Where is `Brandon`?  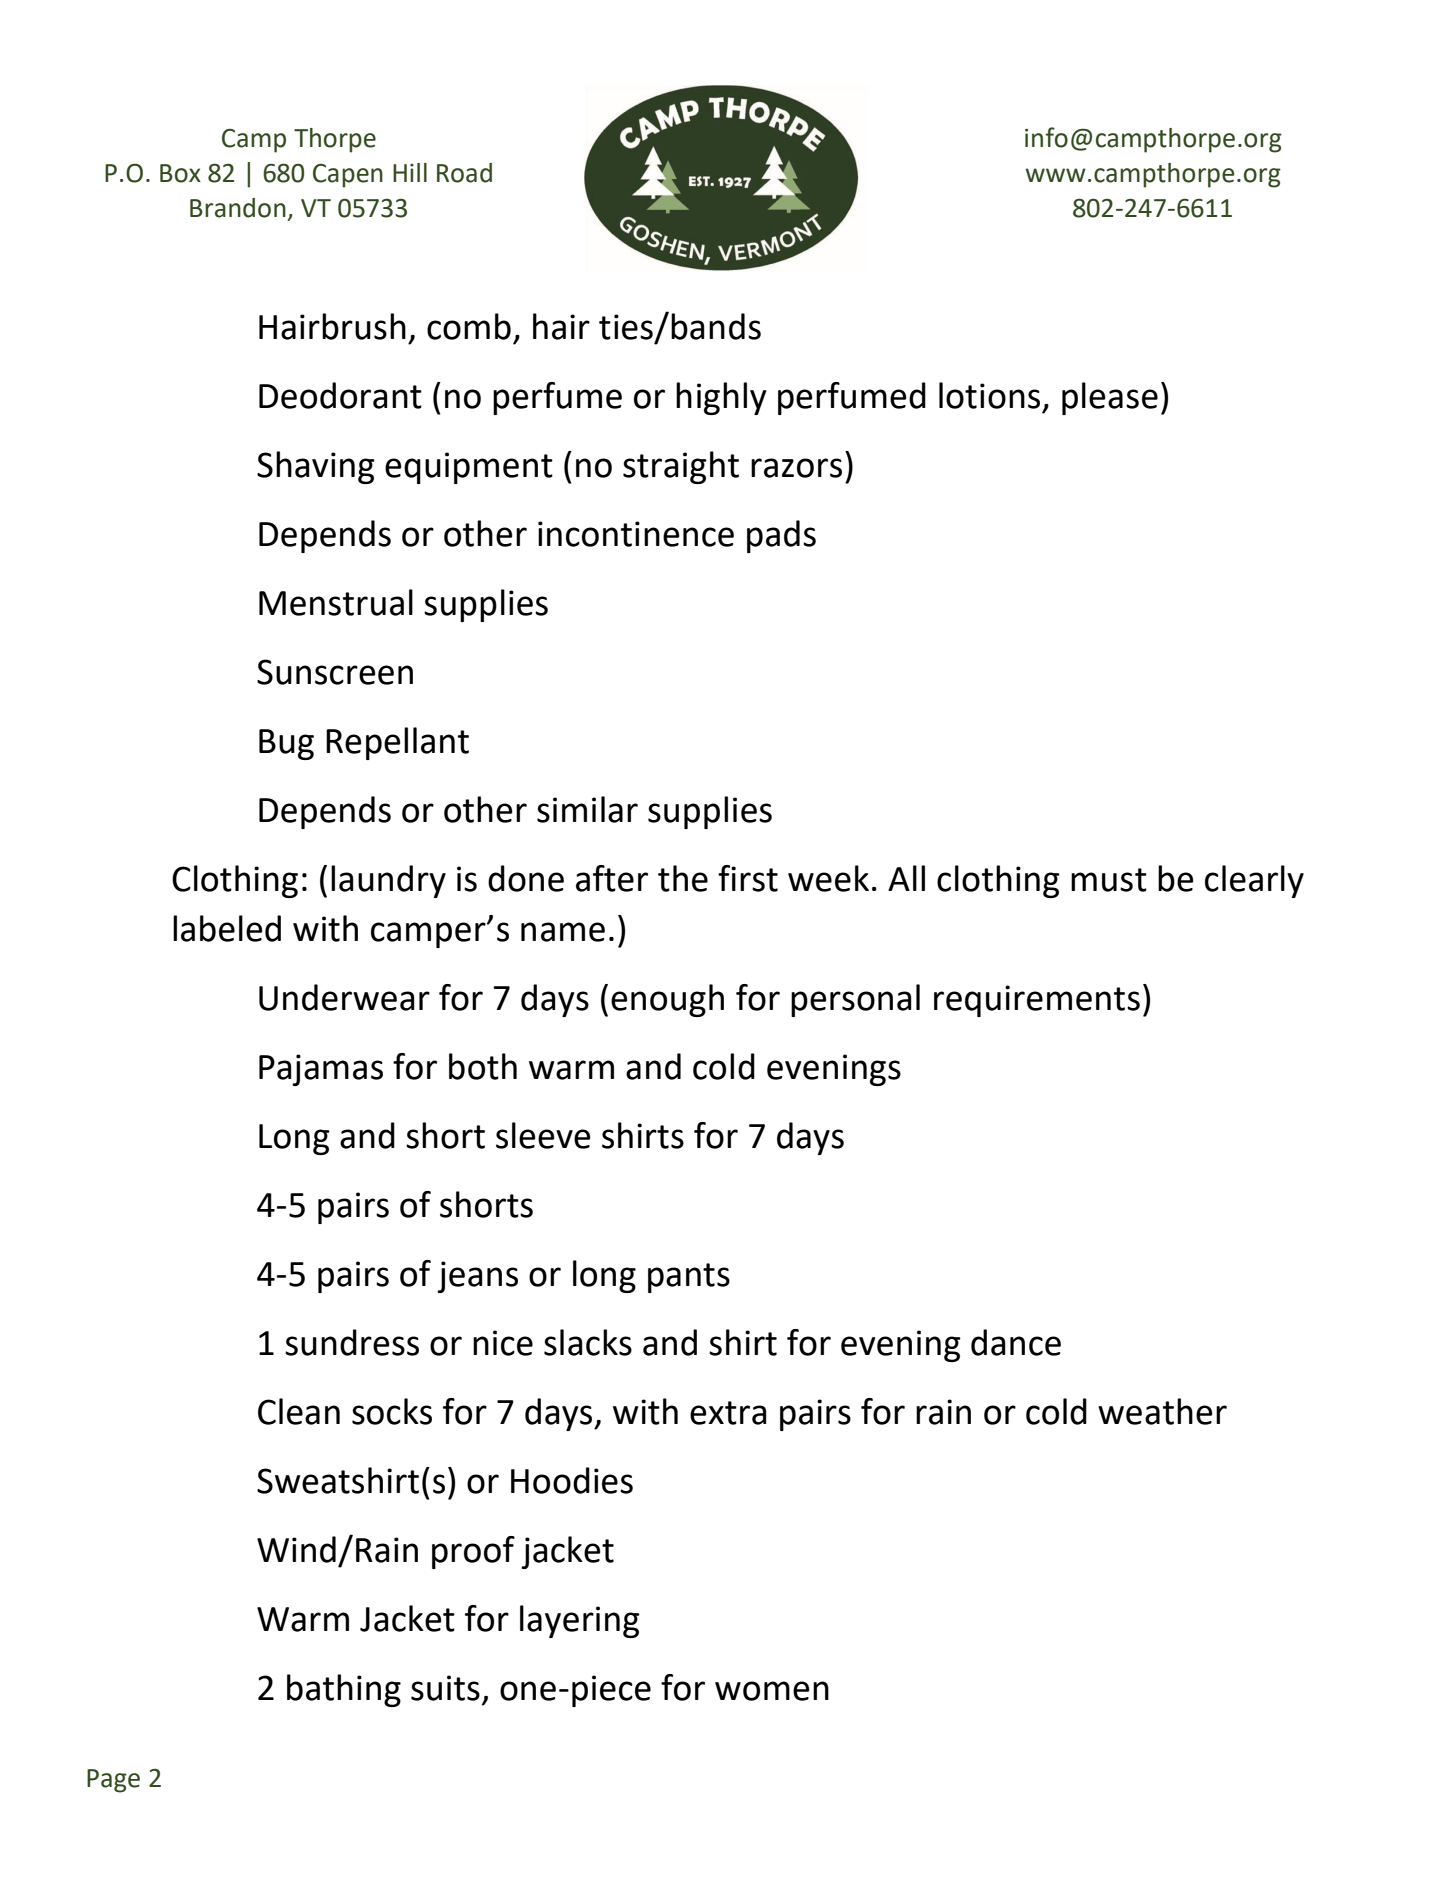 Brandon is located at coordinates (238, 208).
